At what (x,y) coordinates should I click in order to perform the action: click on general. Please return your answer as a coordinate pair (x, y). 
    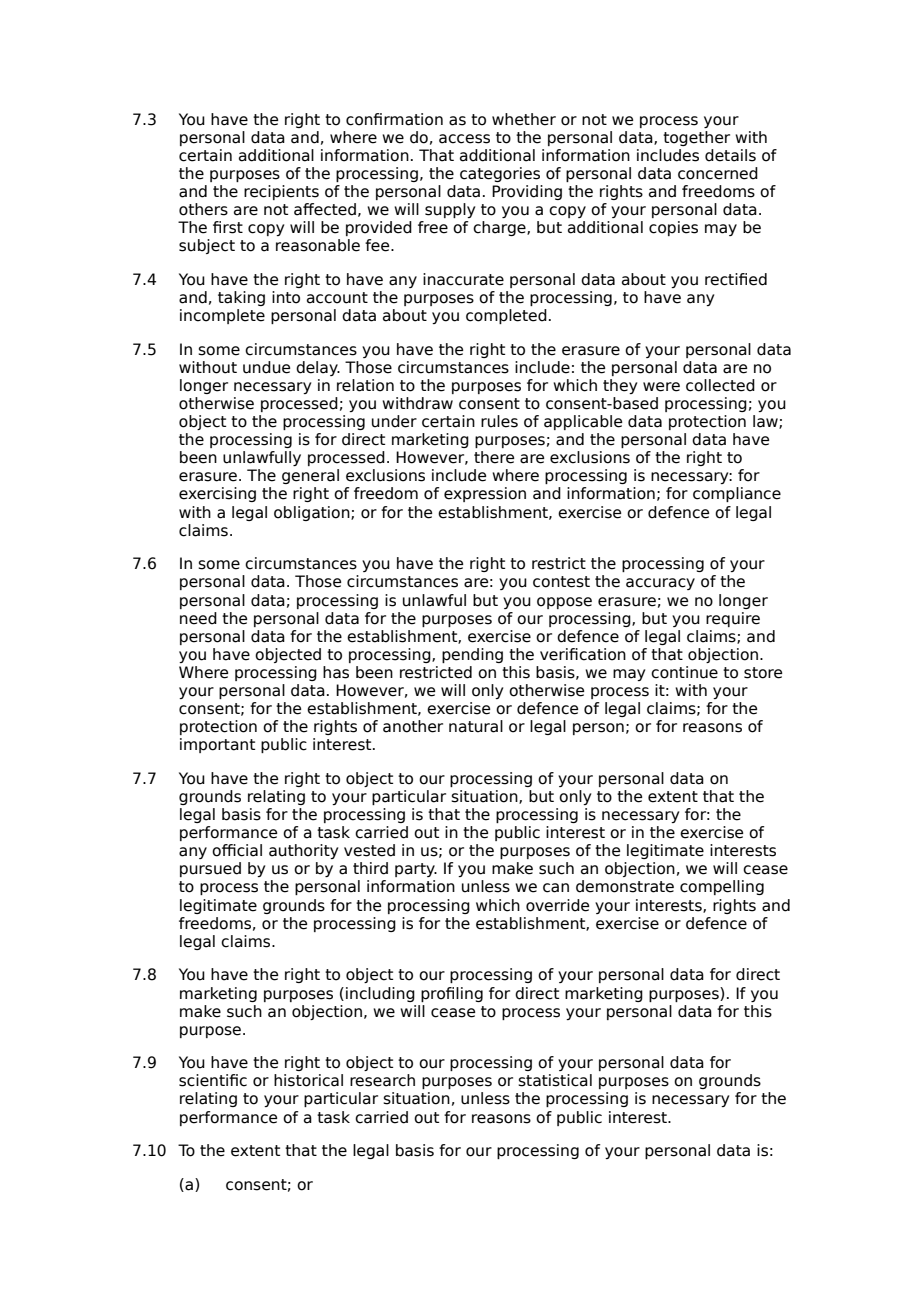
    Looking at the image, I should click on (310, 476).
